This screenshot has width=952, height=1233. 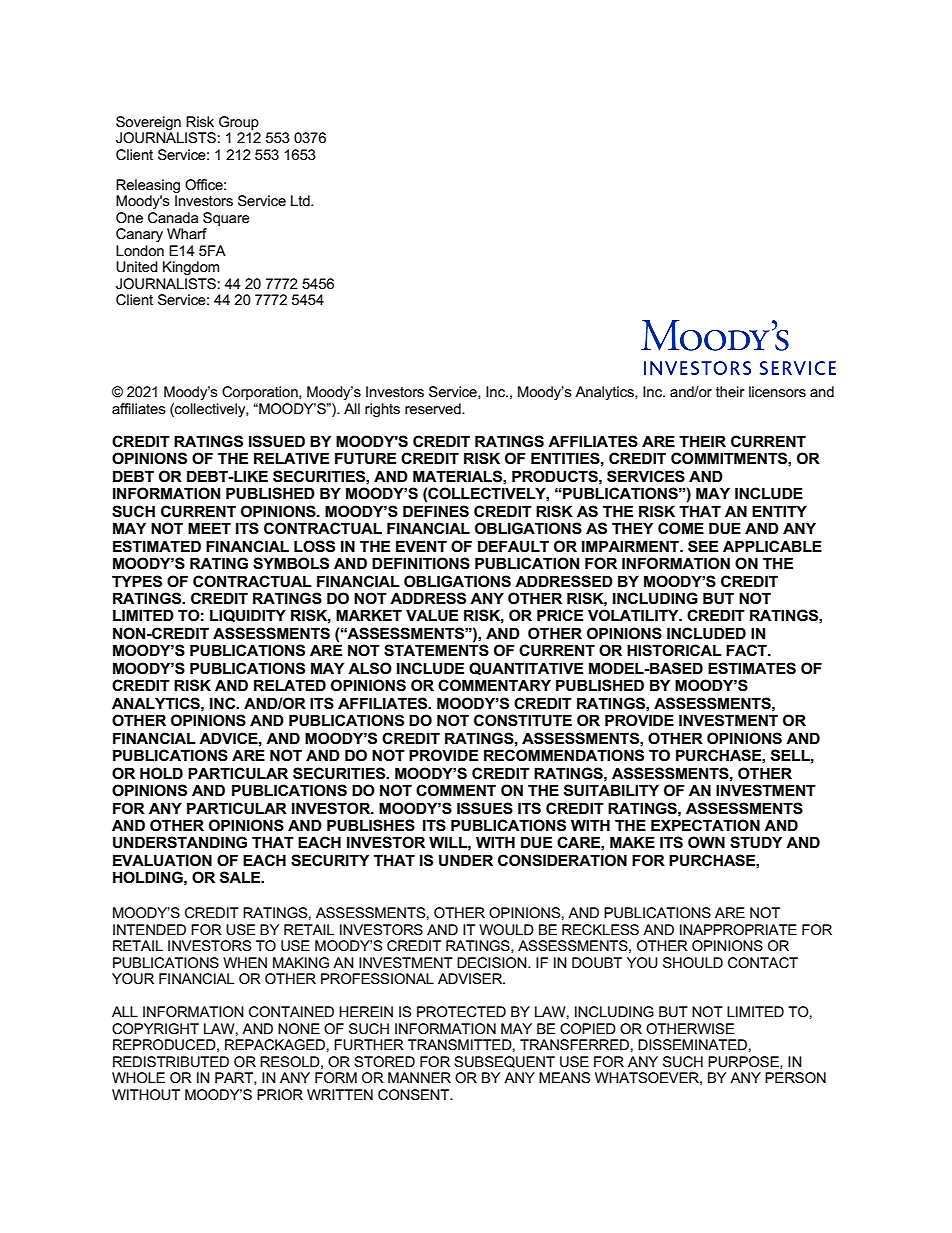 I want to click on SUBSEQUENT, so click(x=504, y=1062).
